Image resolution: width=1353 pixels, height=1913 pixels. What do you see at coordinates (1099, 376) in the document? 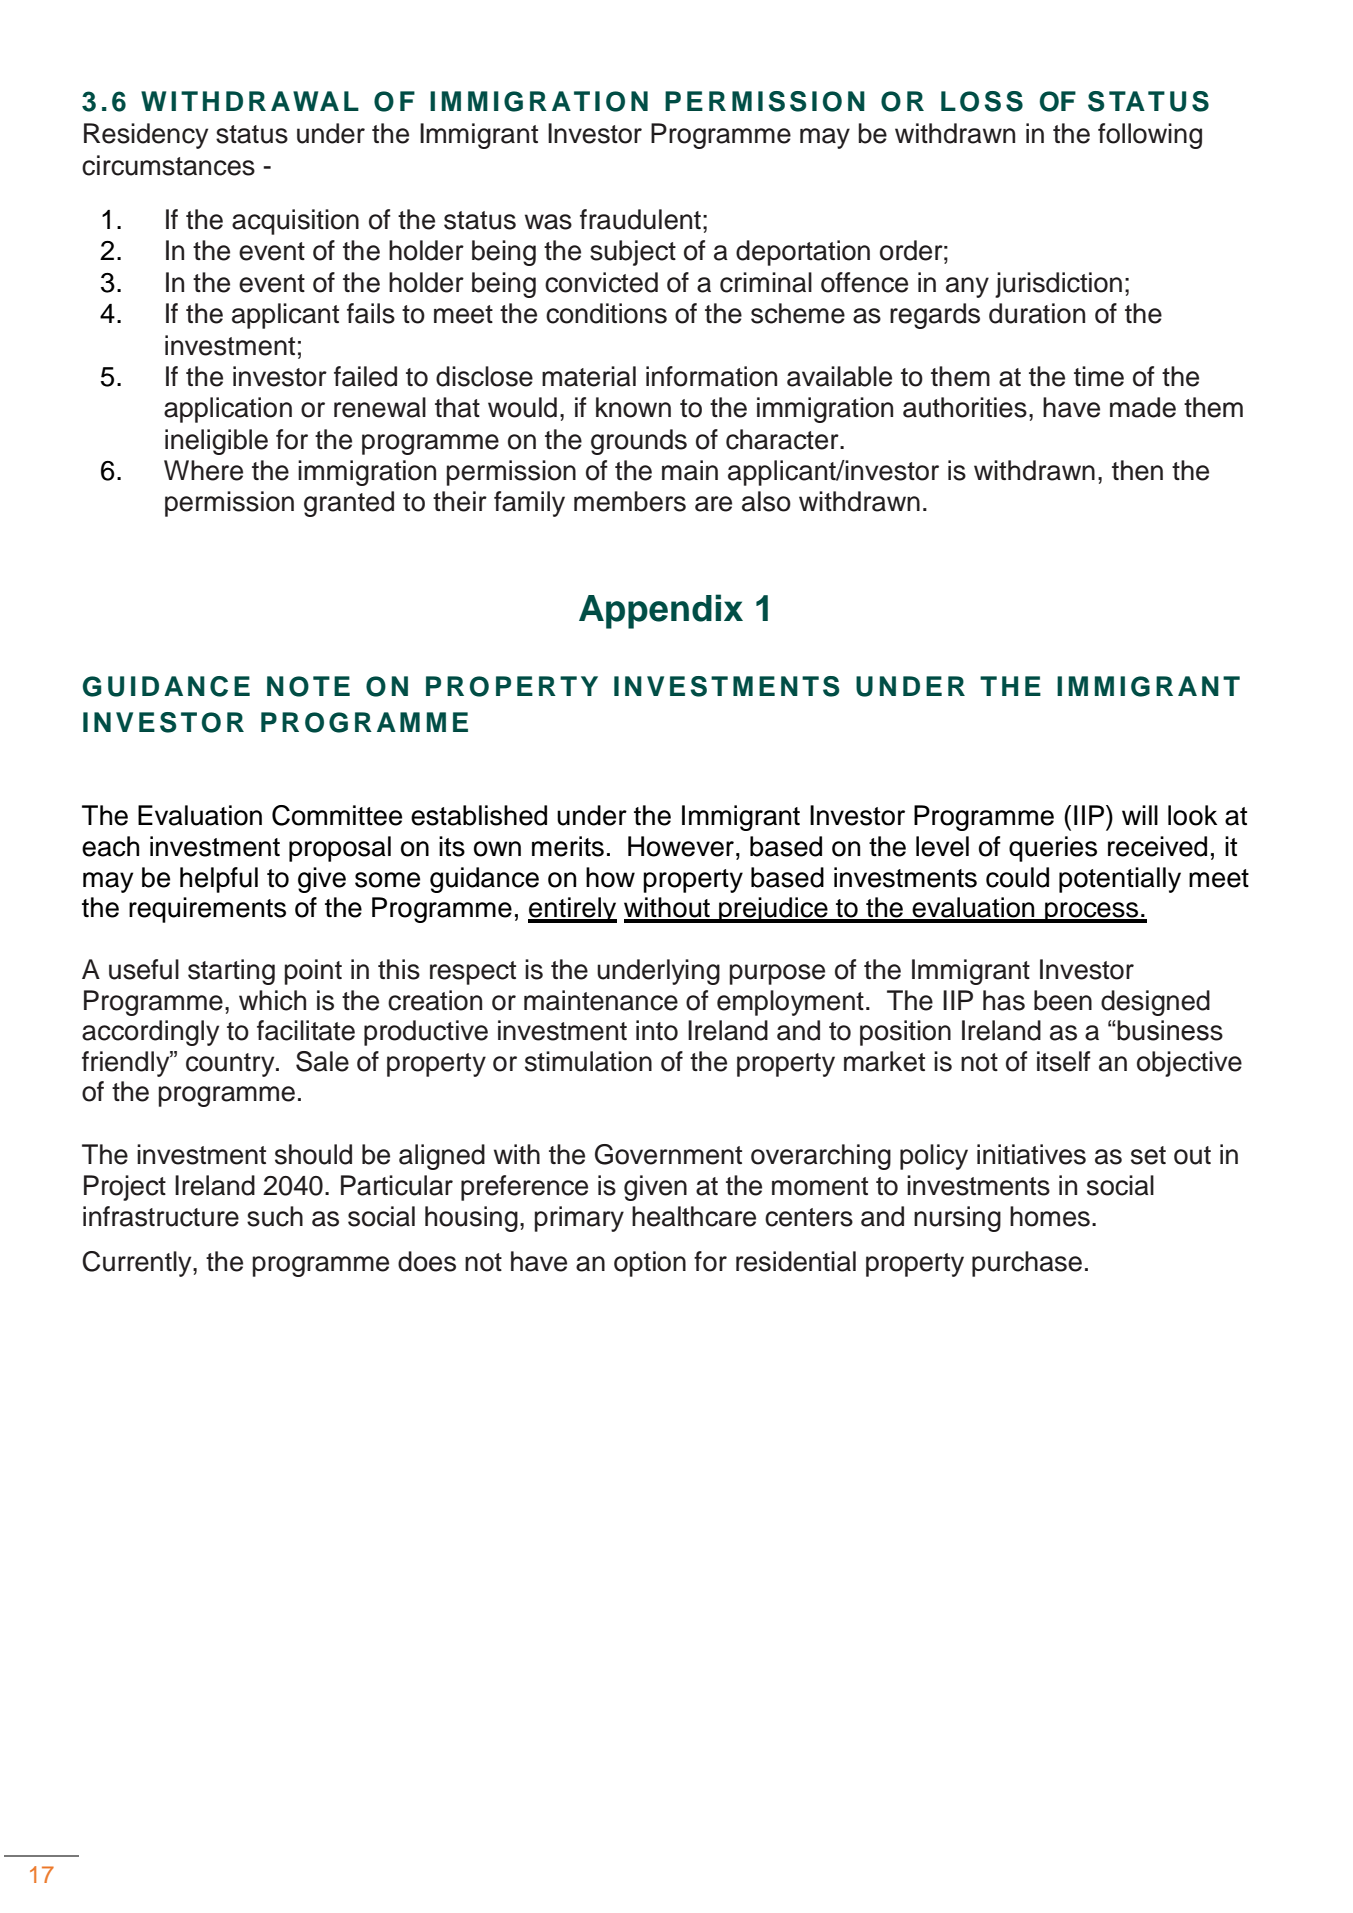
I see `time` at bounding box center [1099, 376].
